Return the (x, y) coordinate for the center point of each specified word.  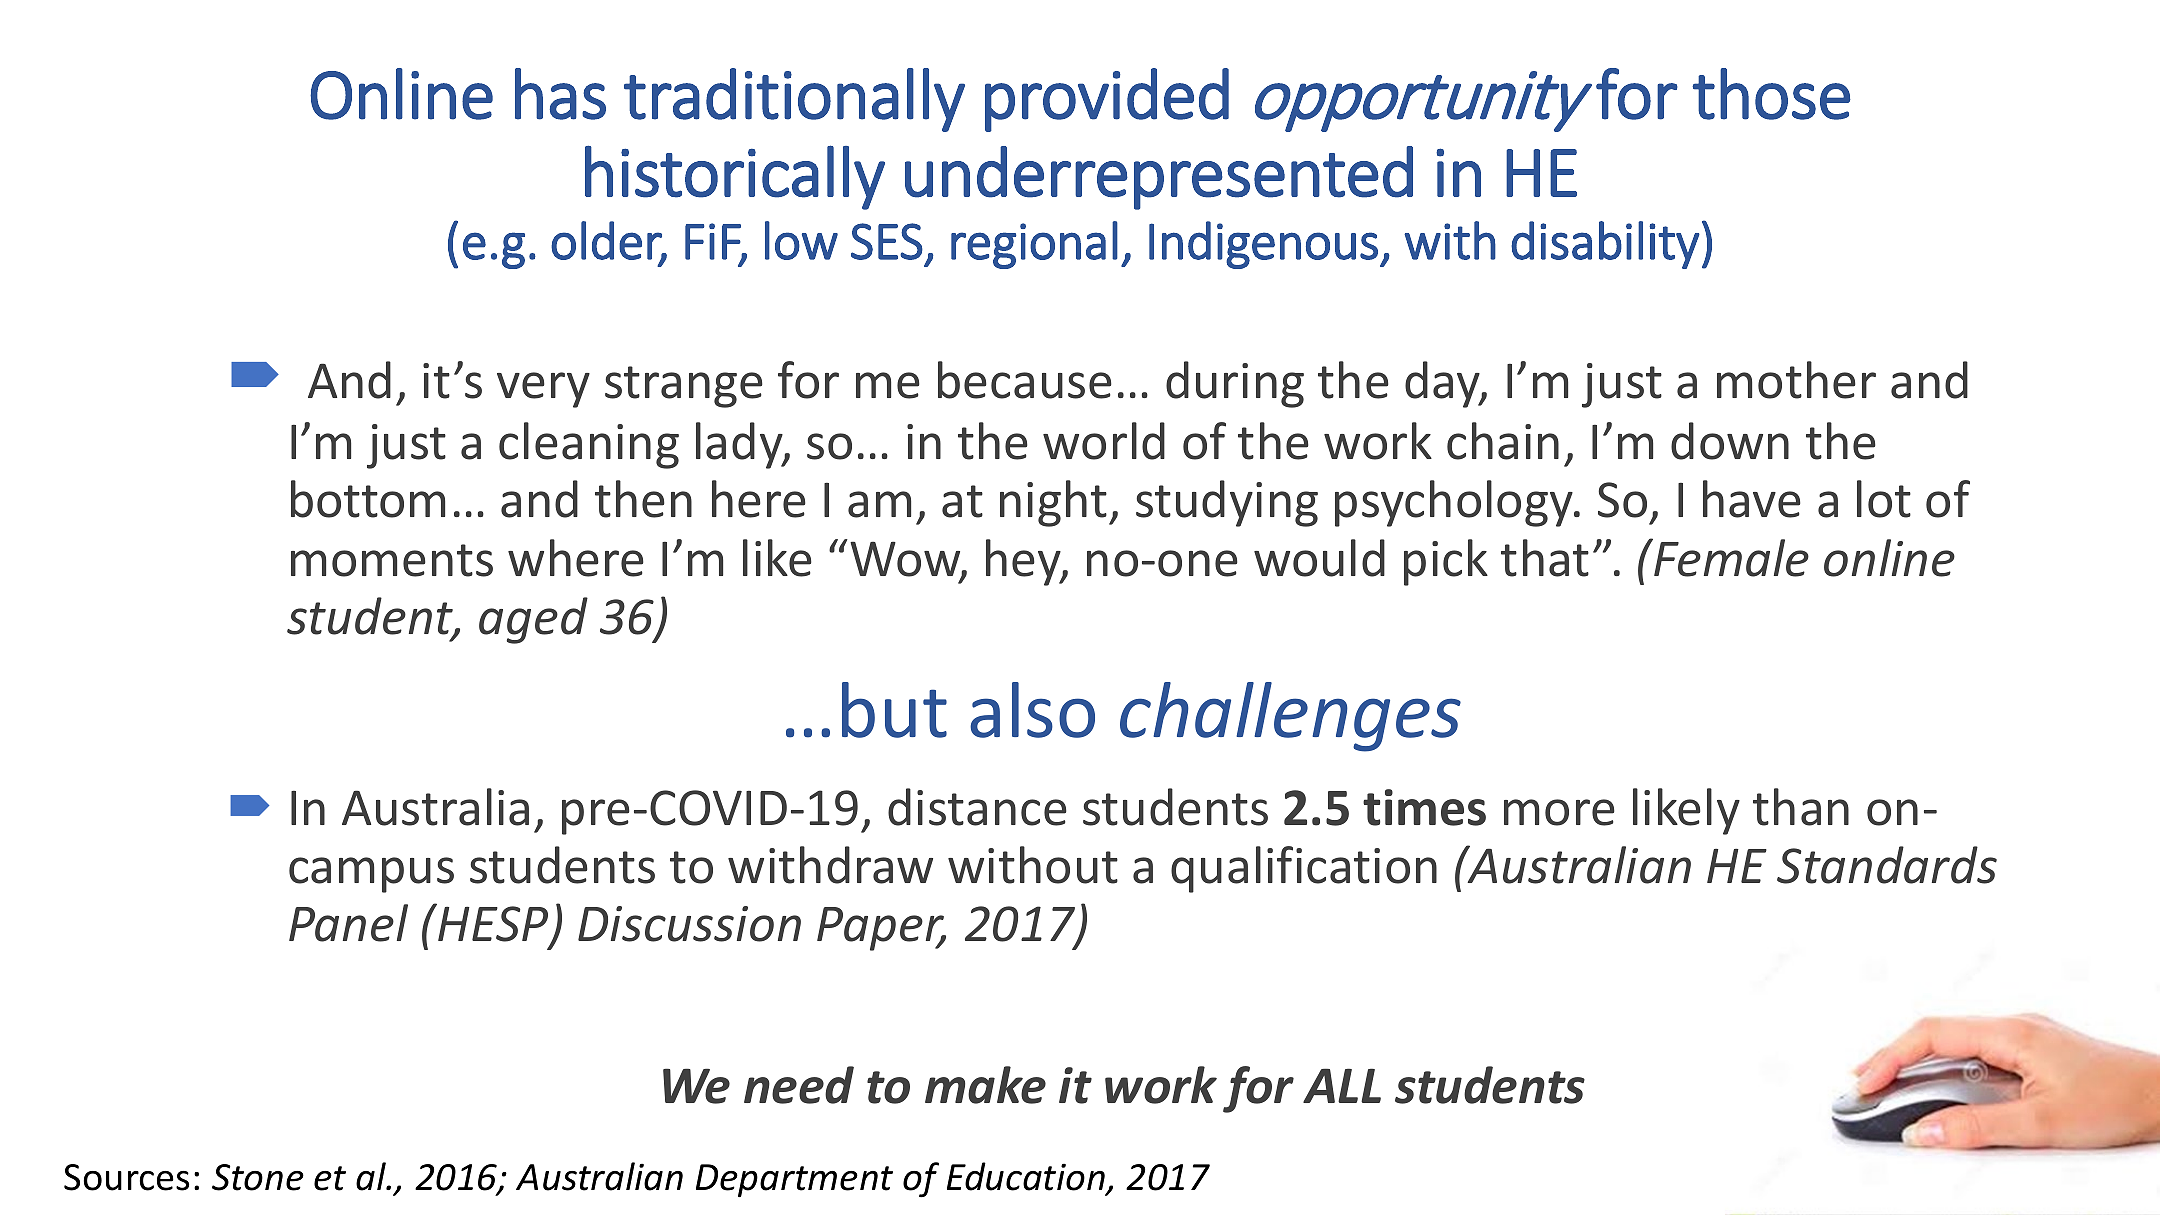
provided (1107, 100)
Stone (258, 1177)
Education (1027, 1177)
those (1771, 94)
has (560, 94)
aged (533, 620)
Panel (348, 923)
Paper (881, 929)
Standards (1887, 865)
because (1025, 380)
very (543, 390)
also (1032, 710)
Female (1730, 557)
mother (1796, 380)
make (985, 1085)
